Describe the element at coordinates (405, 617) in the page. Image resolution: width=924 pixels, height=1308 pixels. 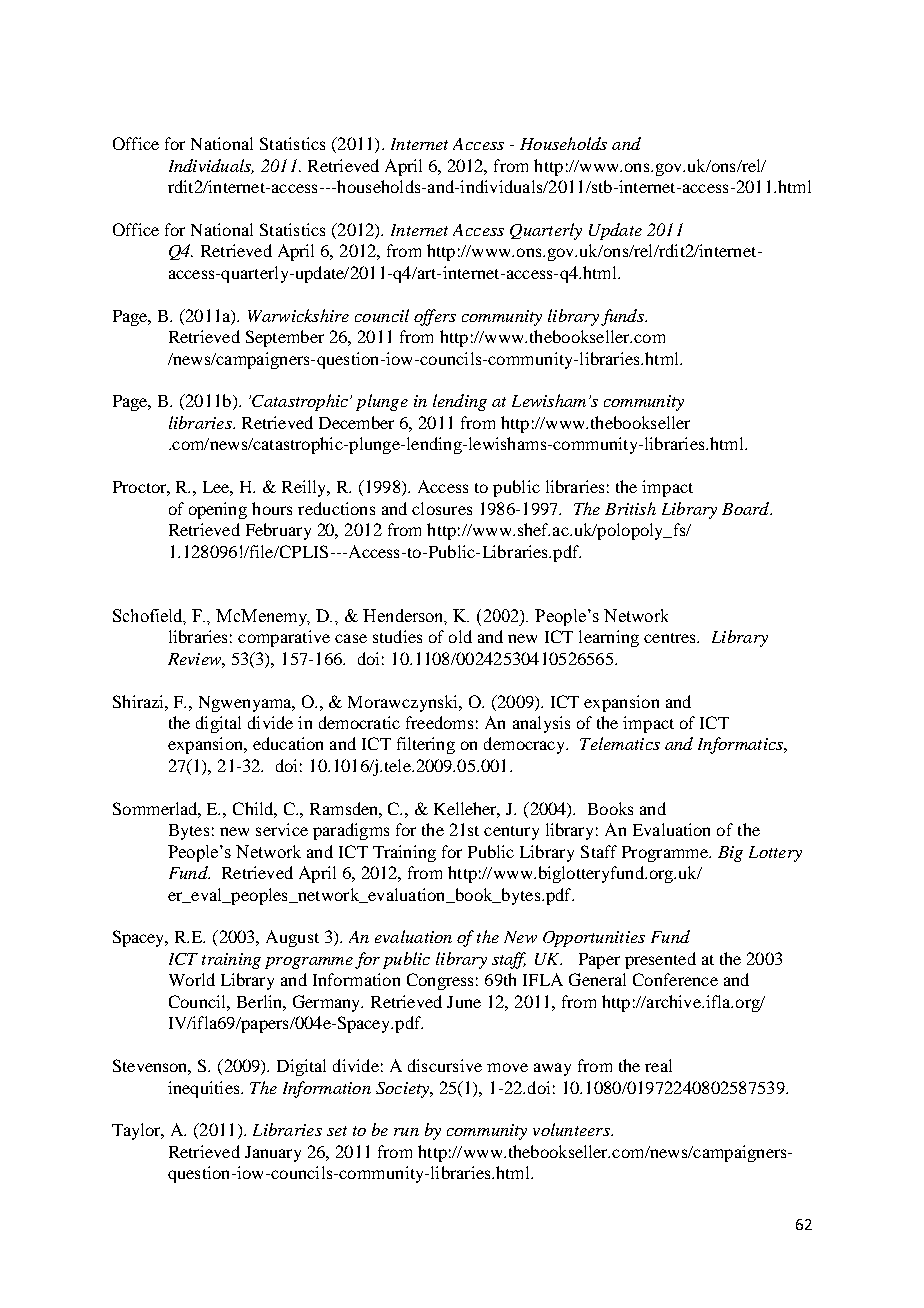
I see `Henderson` at that location.
